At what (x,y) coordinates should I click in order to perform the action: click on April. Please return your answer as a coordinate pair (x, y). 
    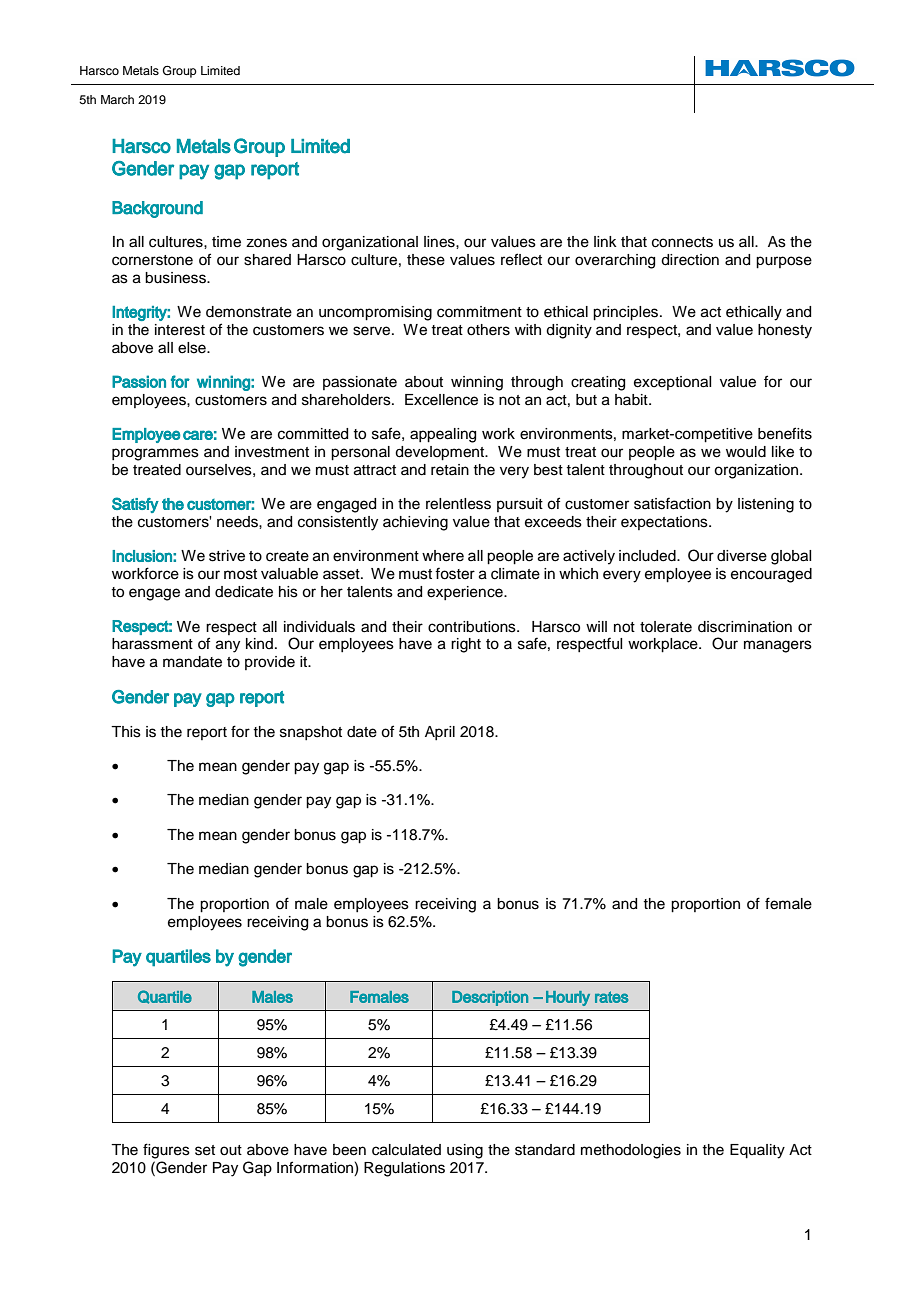
    Looking at the image, I should click on (440, 733).
